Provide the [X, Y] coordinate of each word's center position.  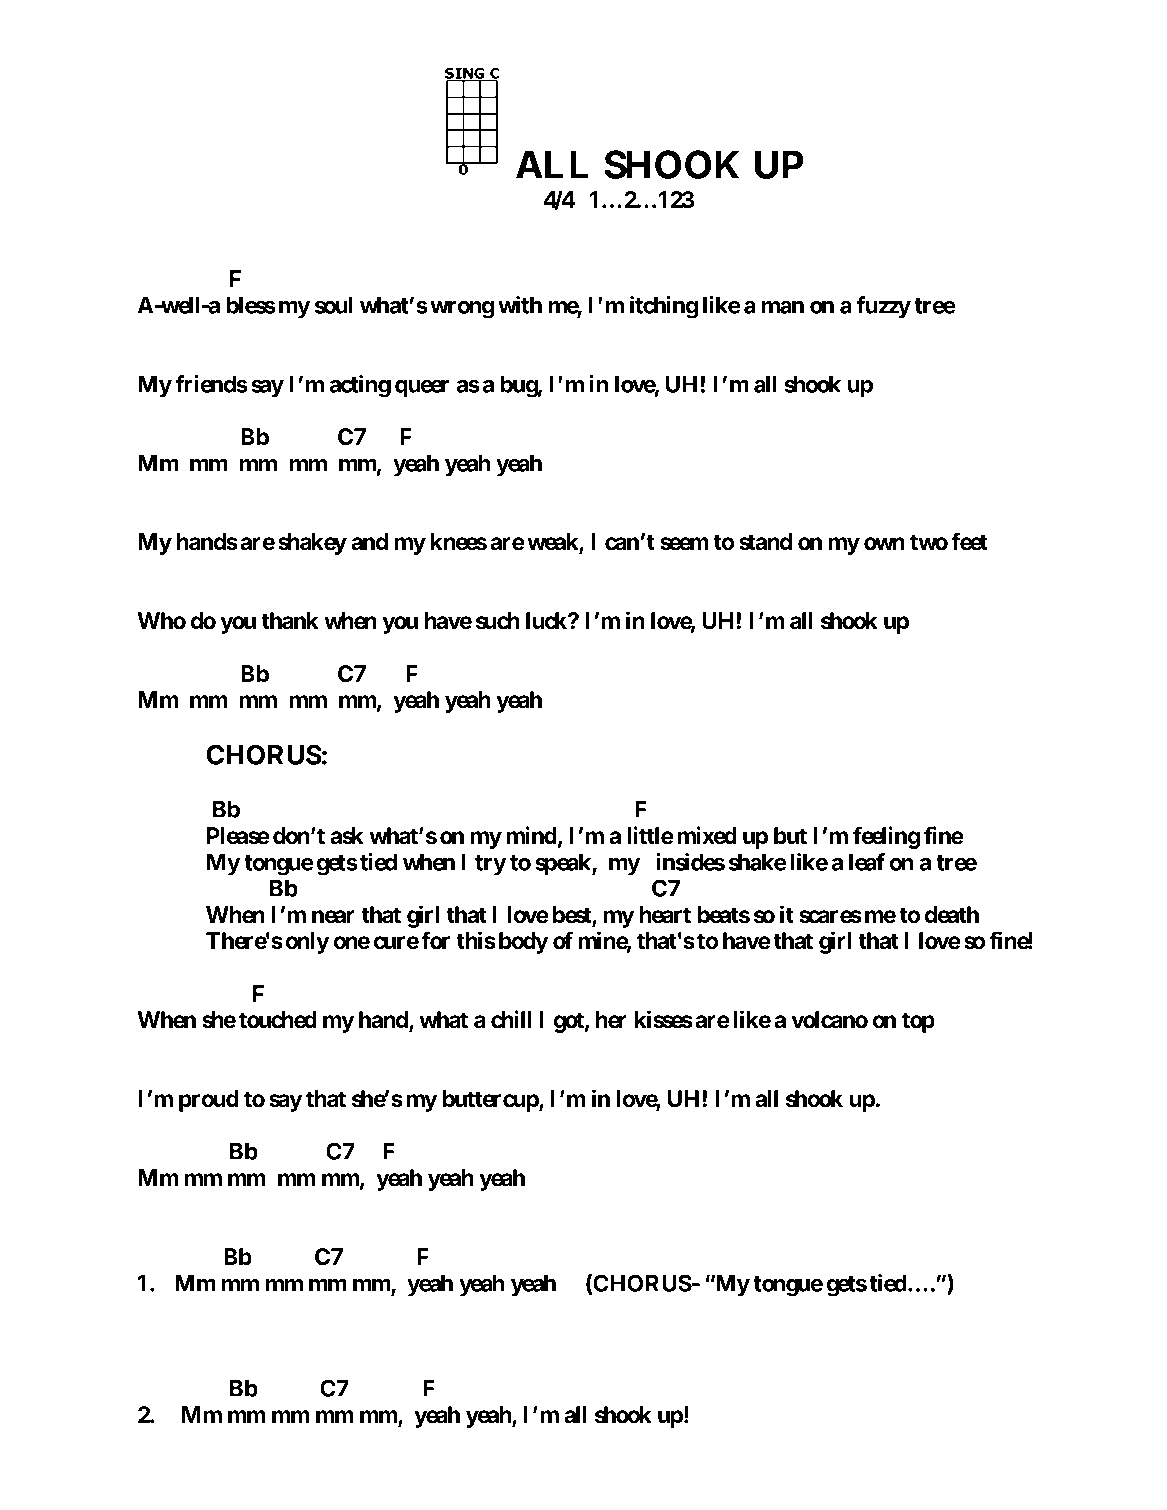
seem [684, 544]
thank [290, 621]
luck [547, 621]
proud [209, 1101]
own [884, 544]
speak [564, 864]
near [333, 917]
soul [334, 305]
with [520, 305]
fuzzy [883, 307]
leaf [867, 862]
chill [511, 1019]
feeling [886, 837]
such [498, 621]
